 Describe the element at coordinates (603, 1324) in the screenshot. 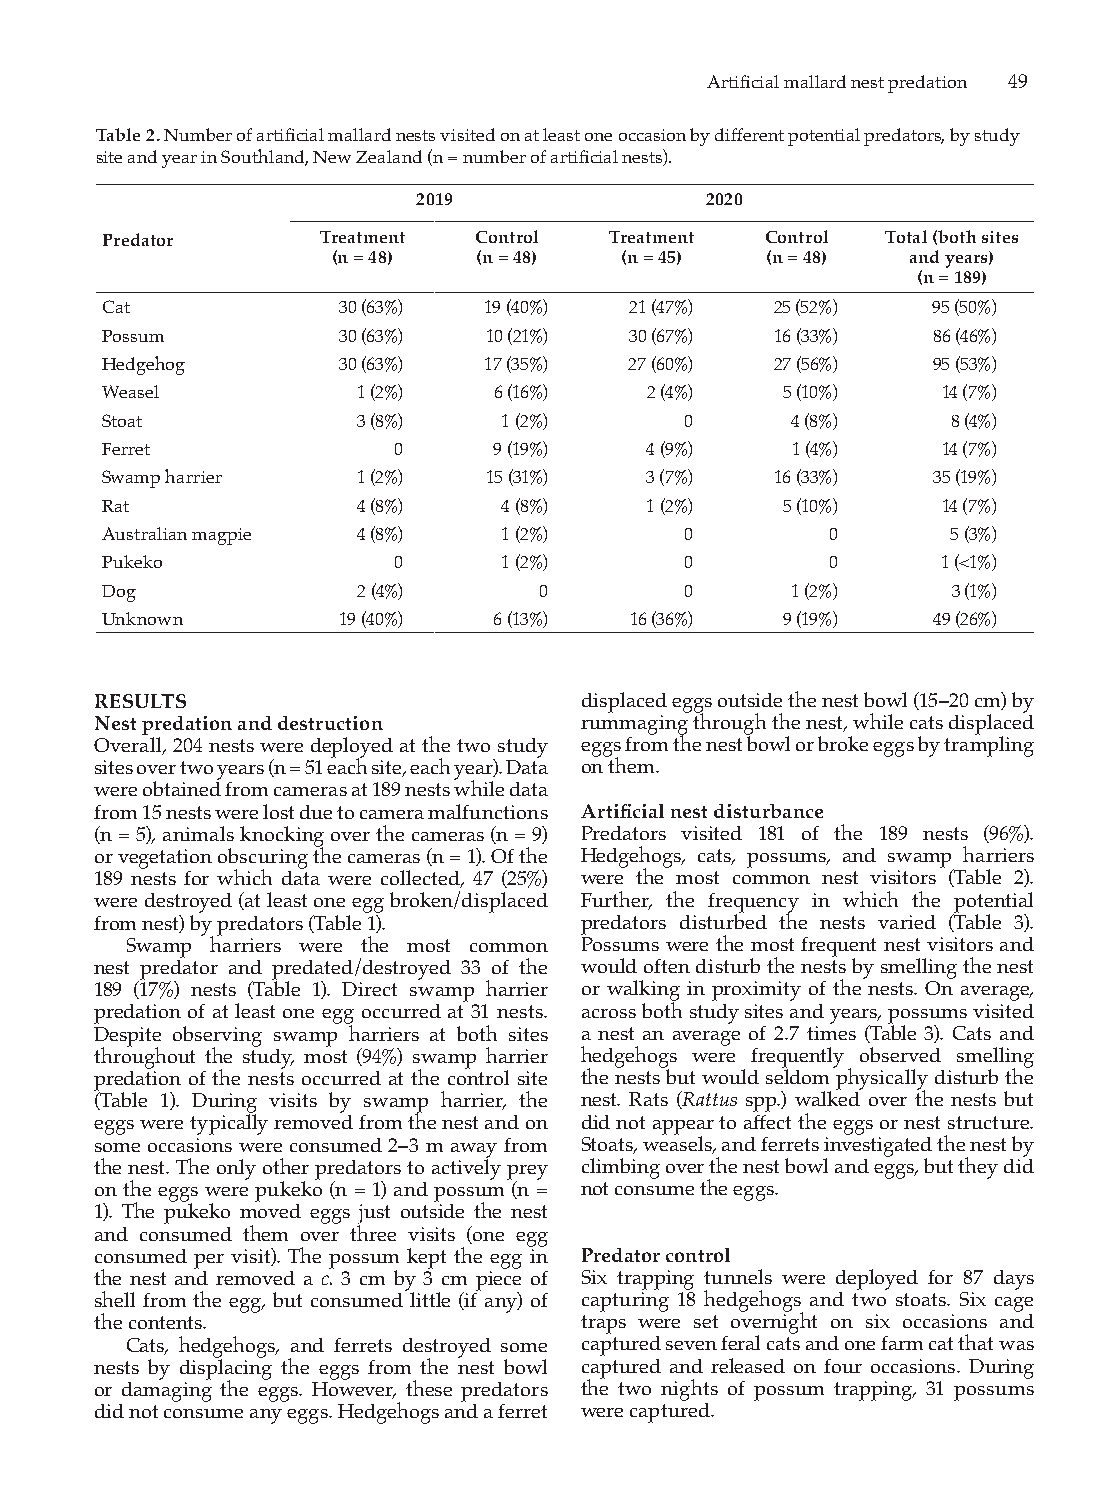

I see `traps` at that location.
